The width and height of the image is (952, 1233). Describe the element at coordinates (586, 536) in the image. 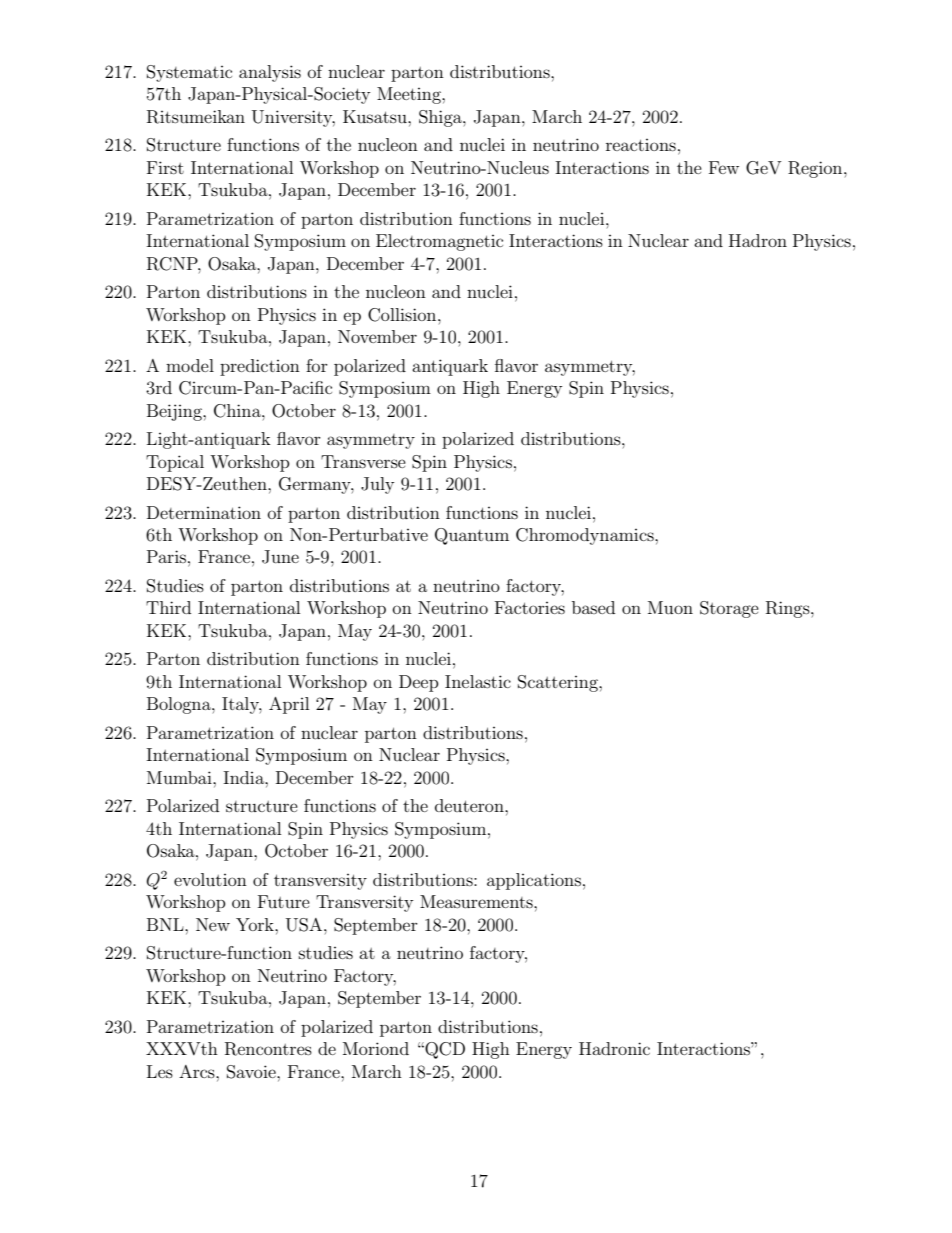

I see `Chromodynamics` at that location.
